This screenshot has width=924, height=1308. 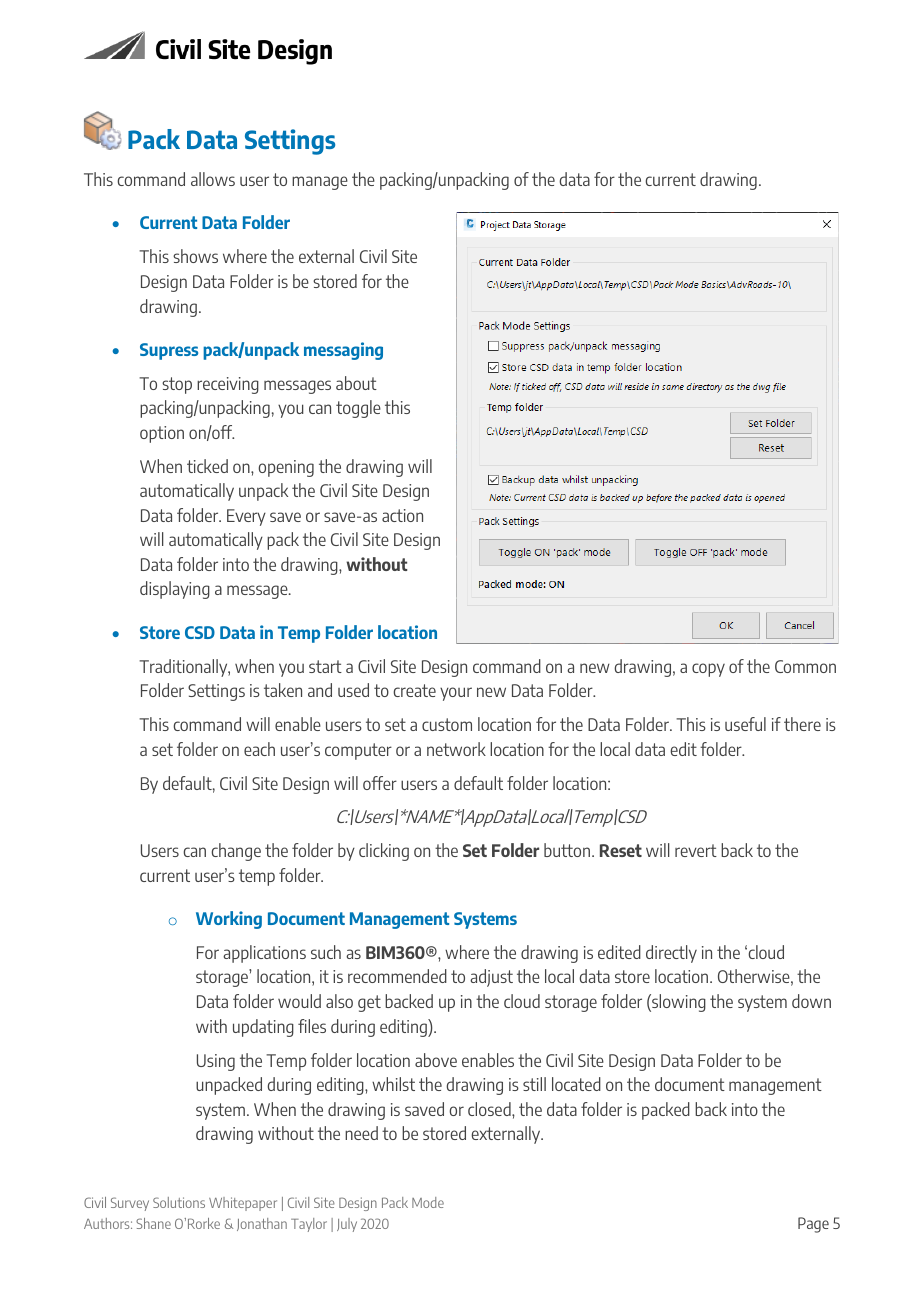 I want to click on allows, so click(x=213, y=179).
